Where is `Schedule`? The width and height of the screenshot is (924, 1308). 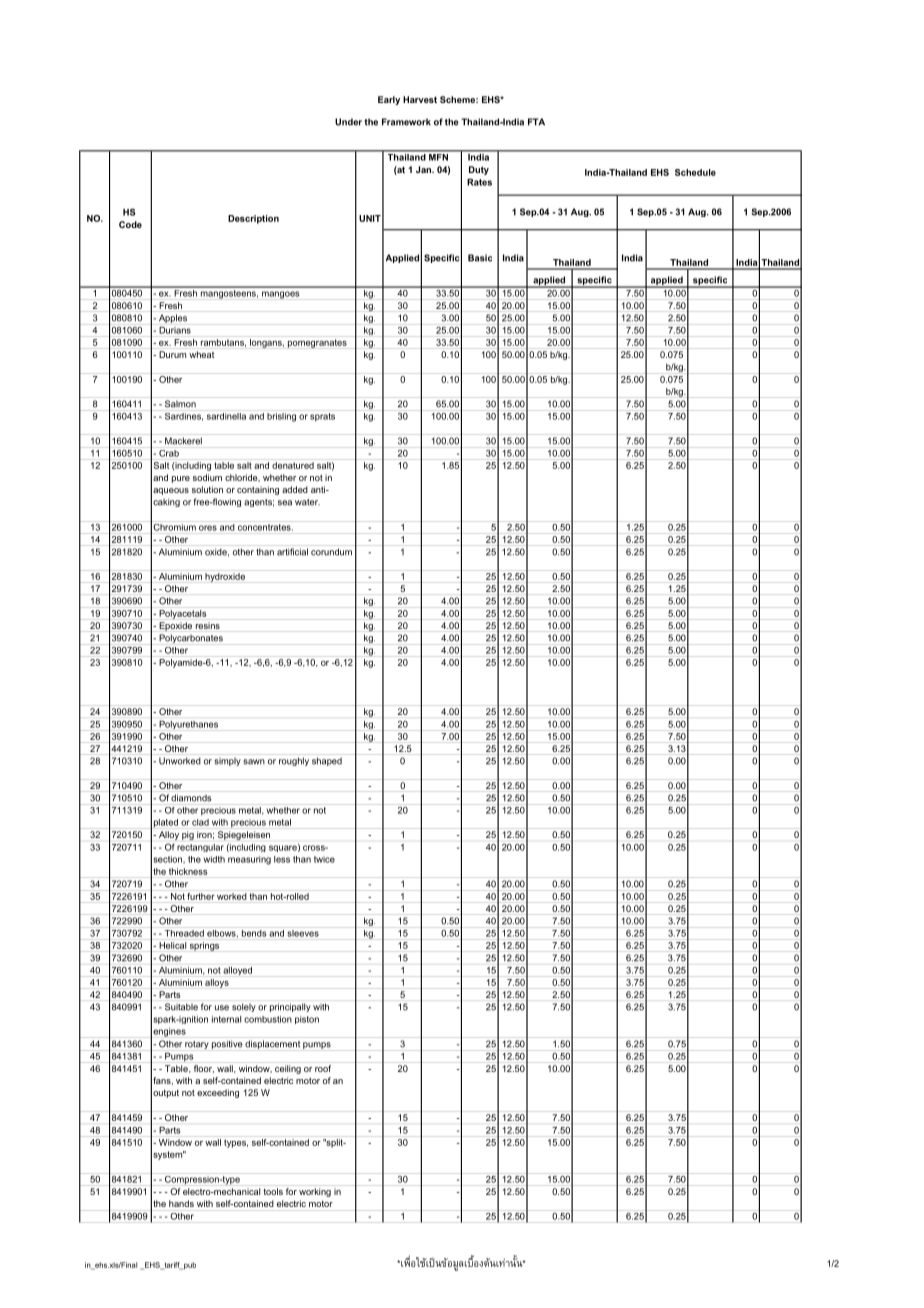
Schedule is located at coordinates (695, 172).
